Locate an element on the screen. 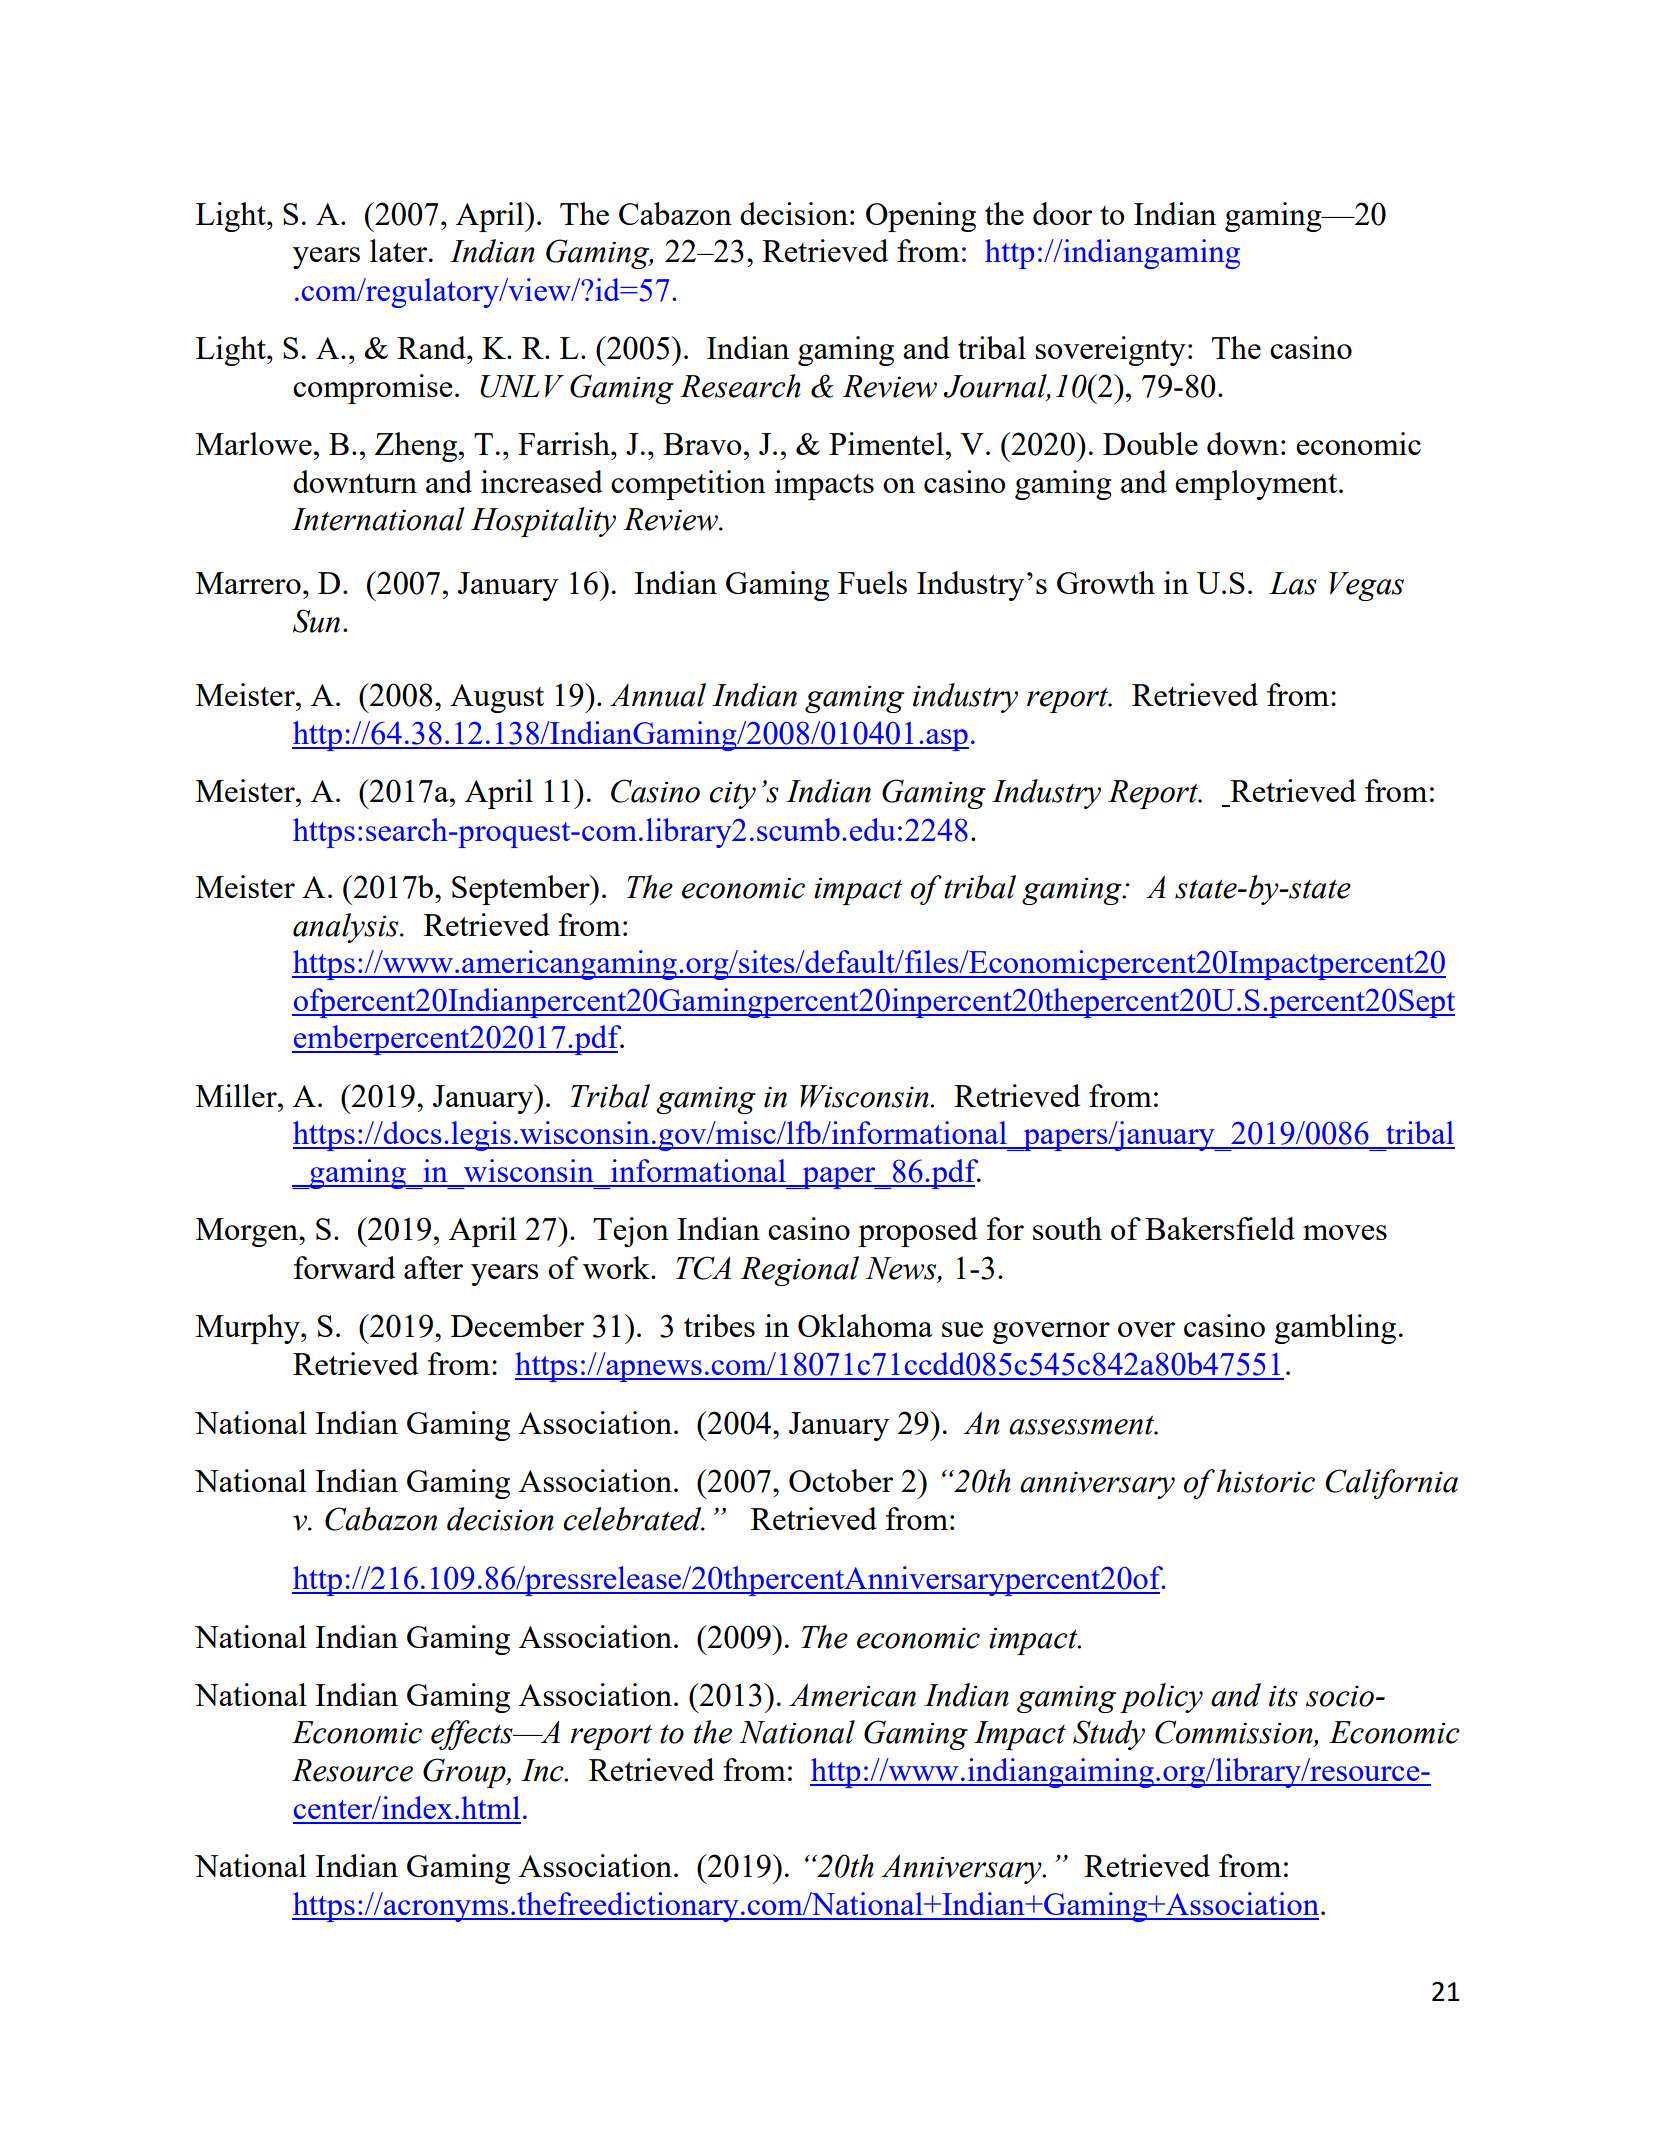  Group is located at coordinates (465, 1773).
